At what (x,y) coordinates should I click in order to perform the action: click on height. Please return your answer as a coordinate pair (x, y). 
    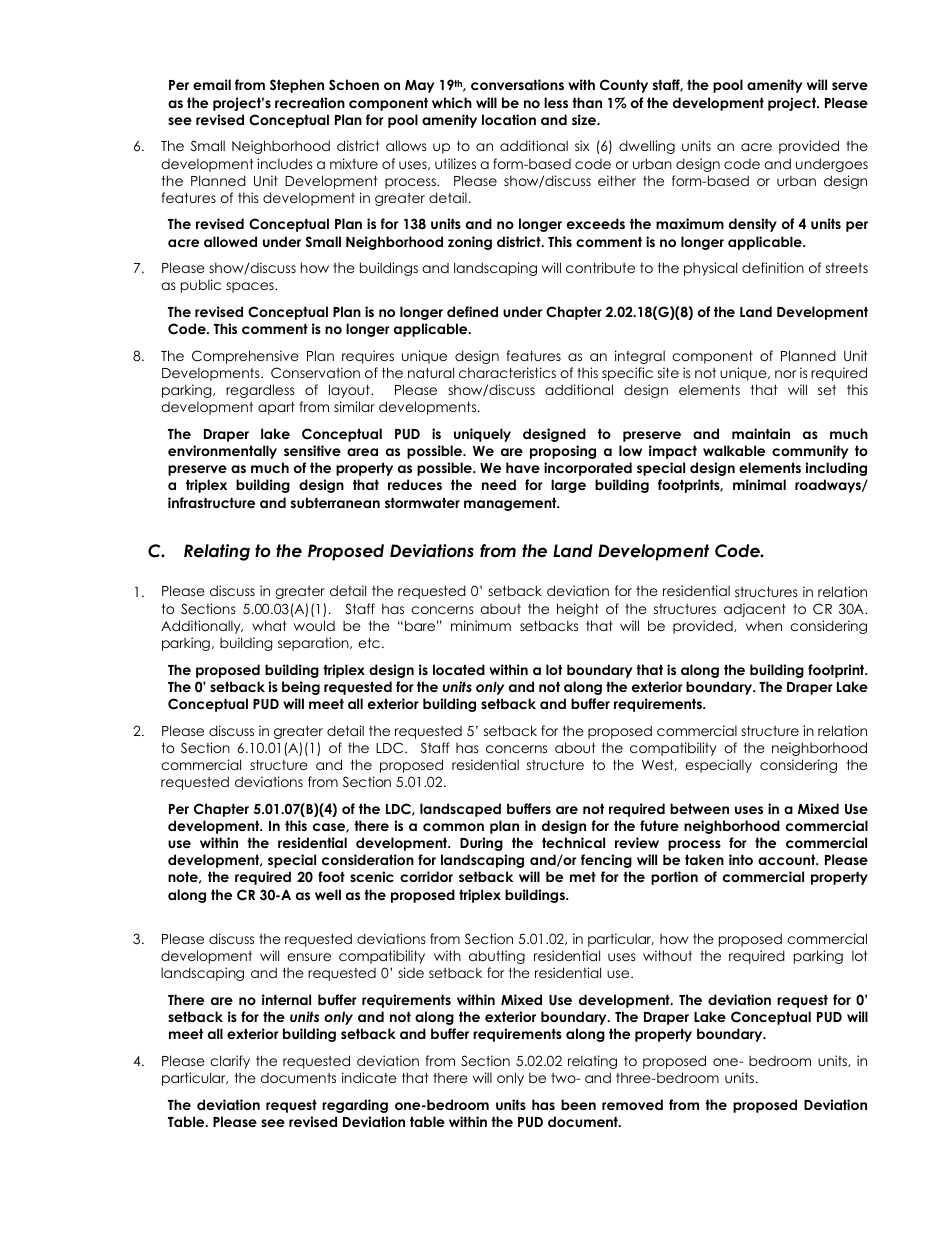
    Looking at the image, I should click on (578, 610).
